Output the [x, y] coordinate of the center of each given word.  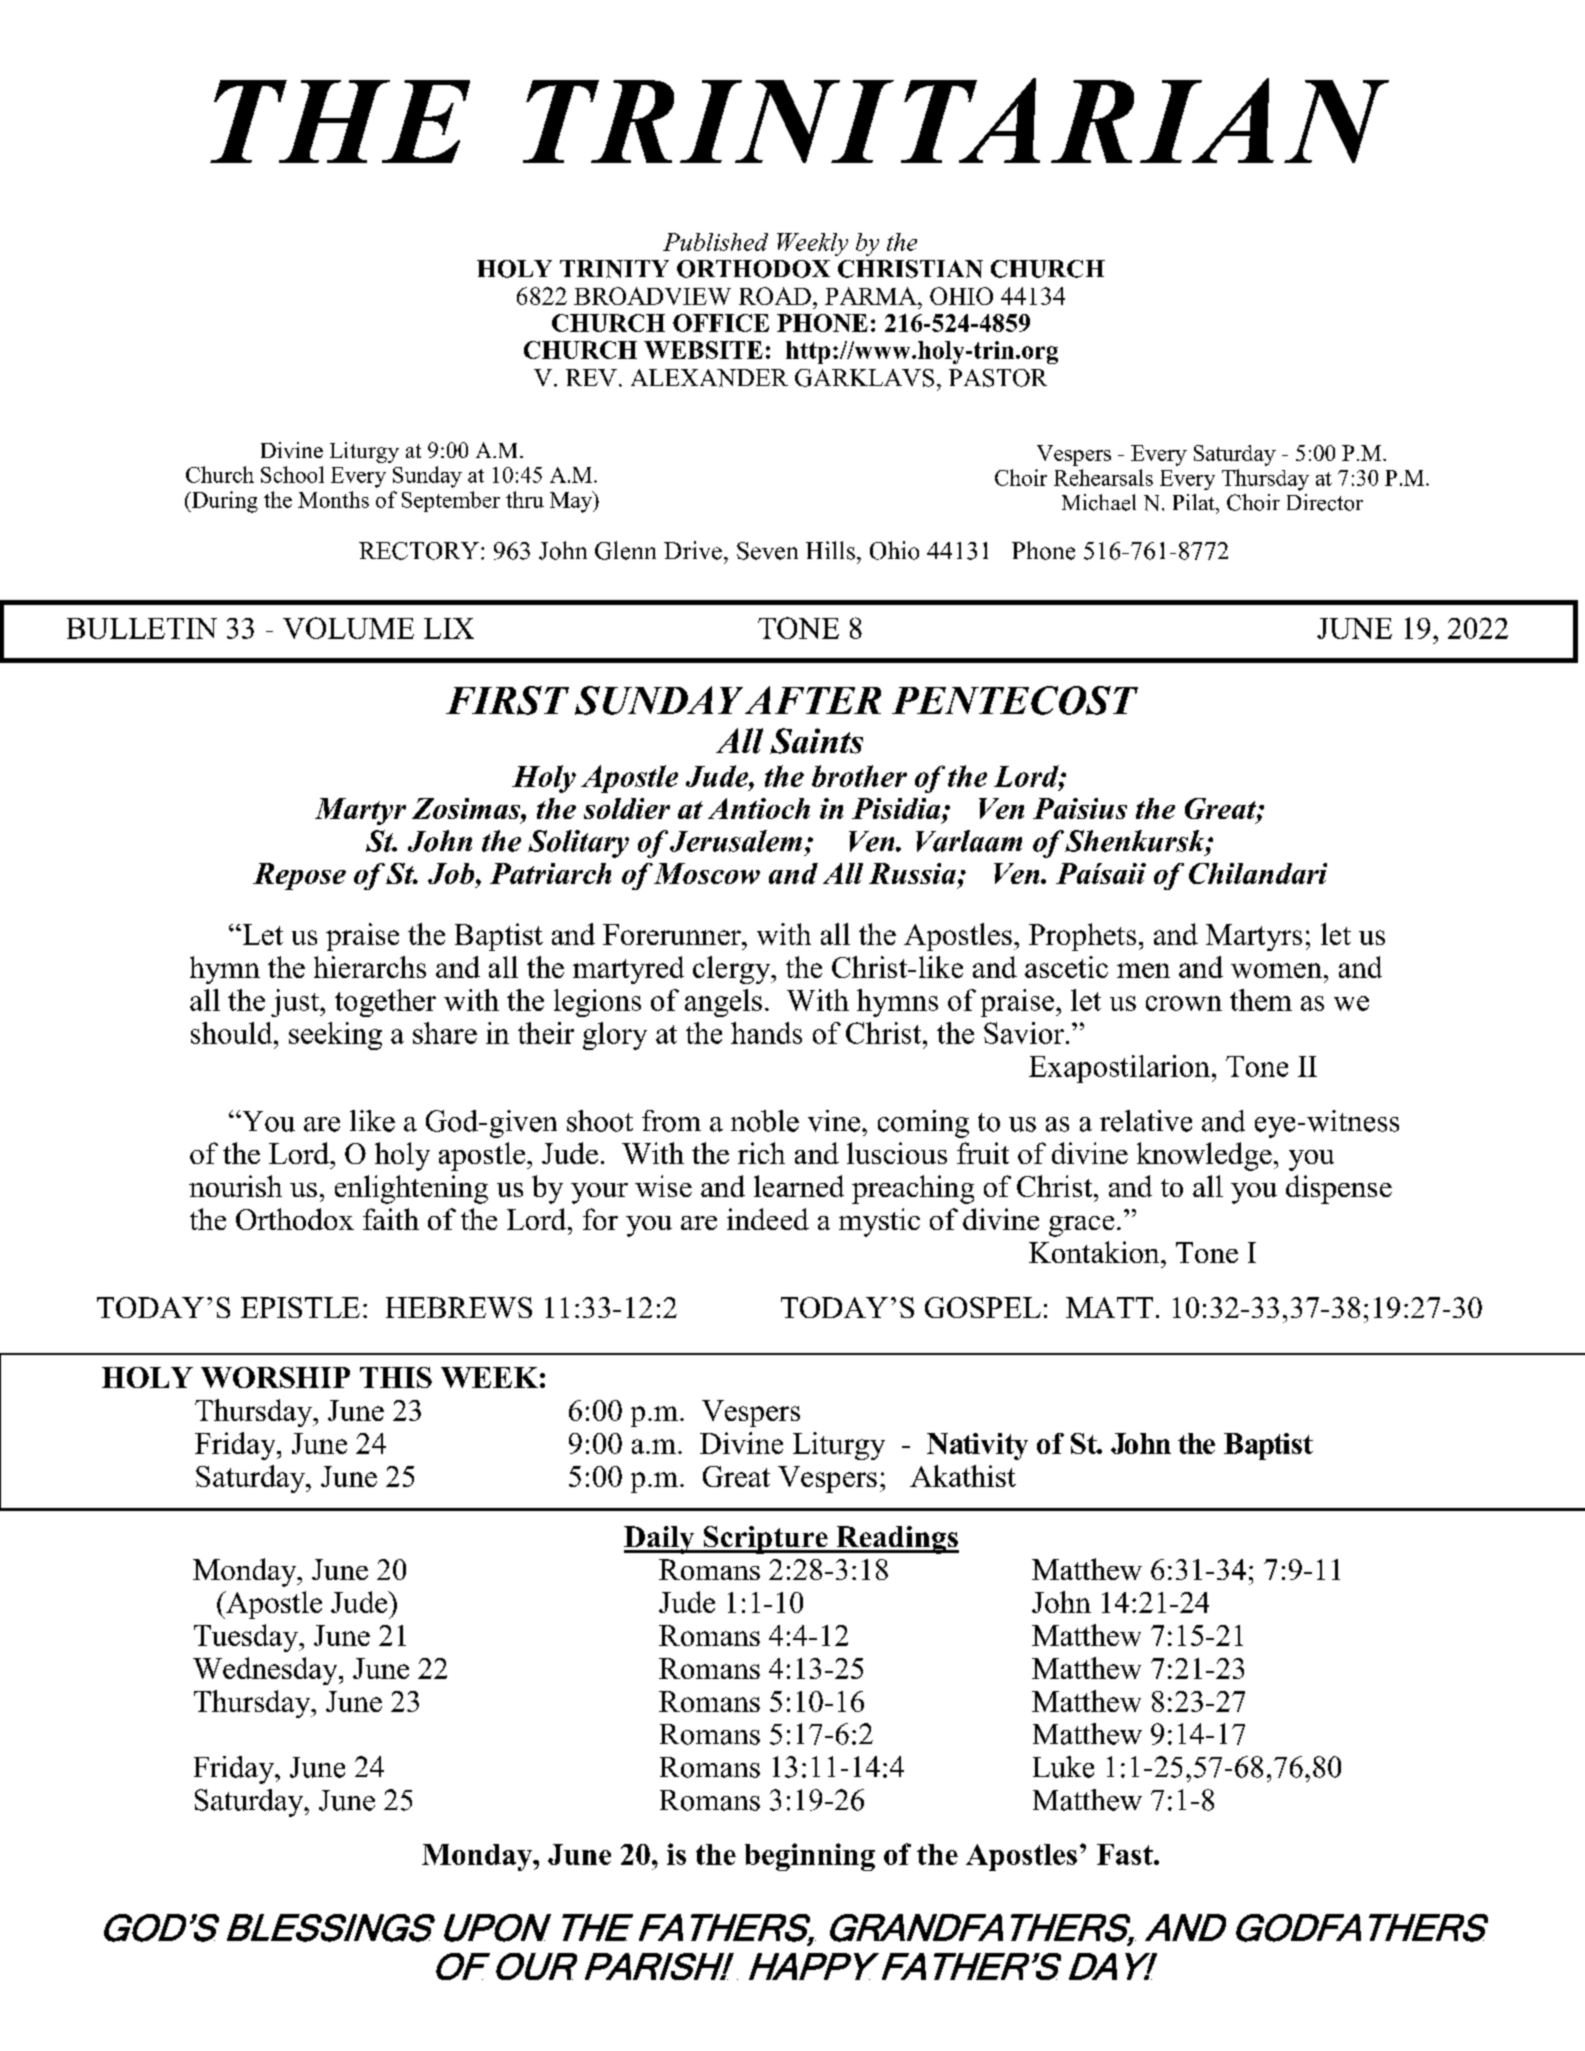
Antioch [759, 808]
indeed [768, 1219]
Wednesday [266, 1671]
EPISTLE [300, 1307]
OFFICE [721, 323]
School [292, 474]
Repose [299, 876]
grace [1081, 1226]
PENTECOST [1015, 700]
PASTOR [998, 378]
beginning [810, 1857]
